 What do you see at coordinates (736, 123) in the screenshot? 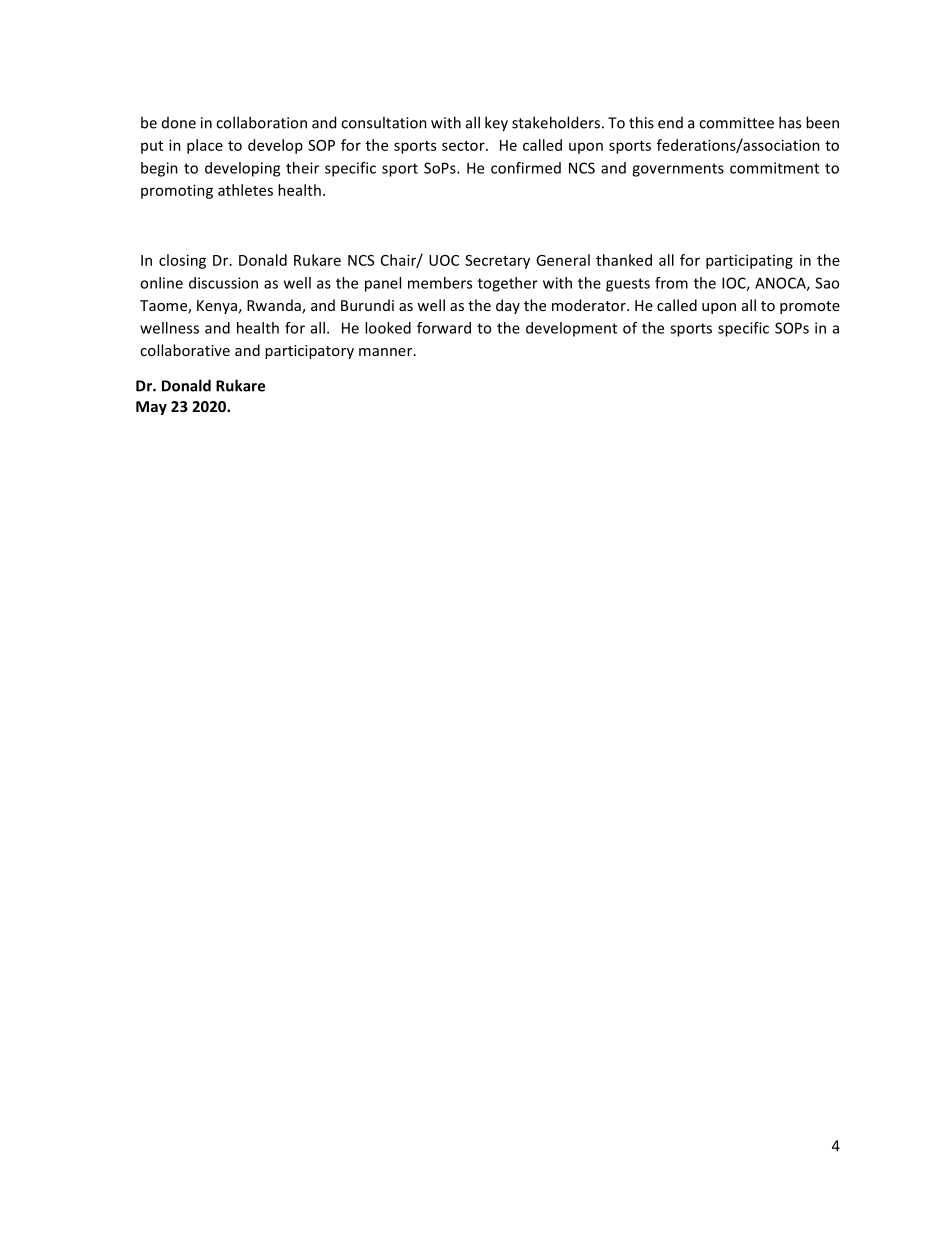
I see `committee` at bounding box center [736, 123].
